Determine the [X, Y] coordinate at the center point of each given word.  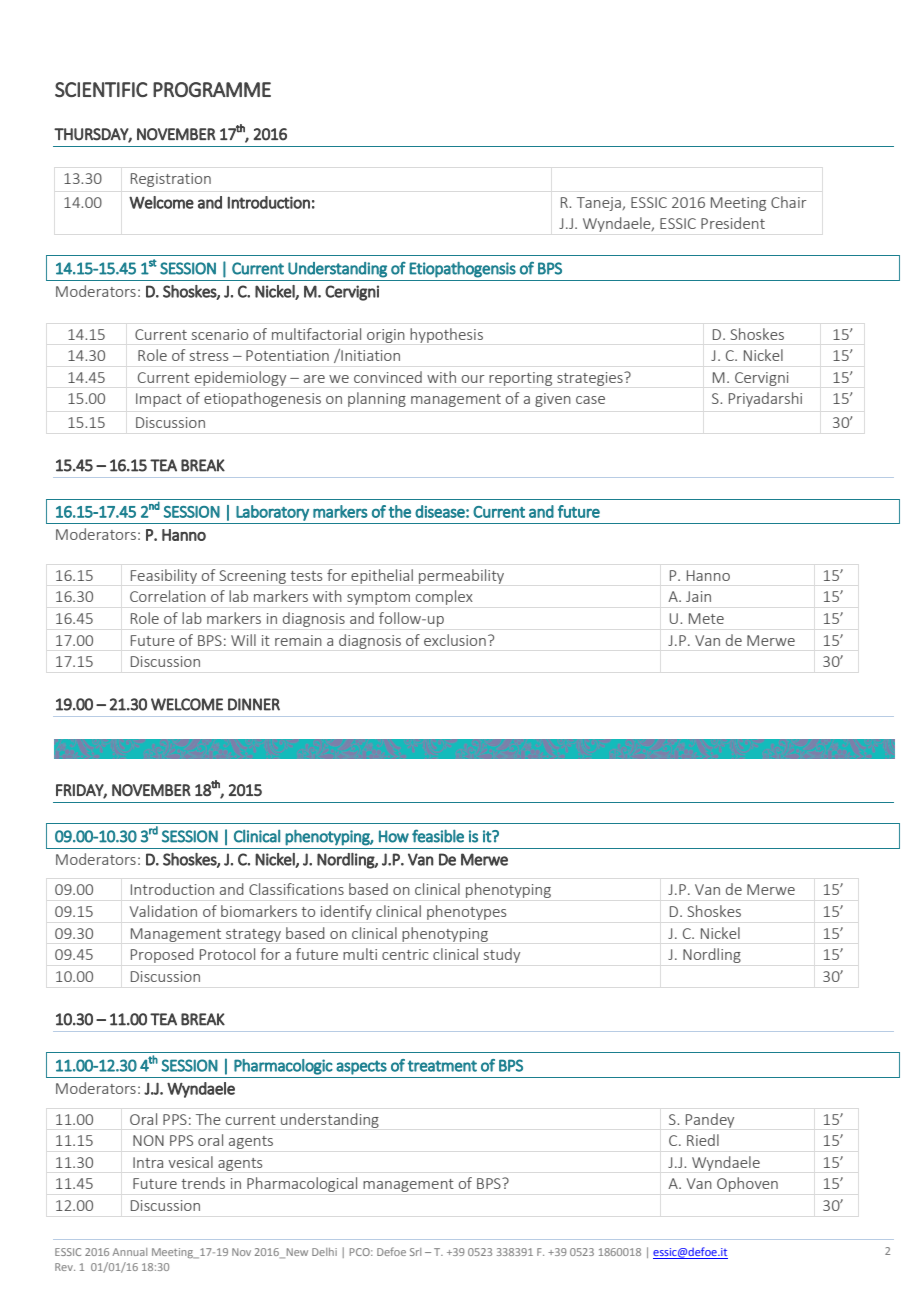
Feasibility [164, 576]
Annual [129, 1252]
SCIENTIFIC [101, 89]
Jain [698, 596]
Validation [163, 911]
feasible [438, 836]
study [502, 955]
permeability [461, 576]
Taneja [600, 204]
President [733, 223]
